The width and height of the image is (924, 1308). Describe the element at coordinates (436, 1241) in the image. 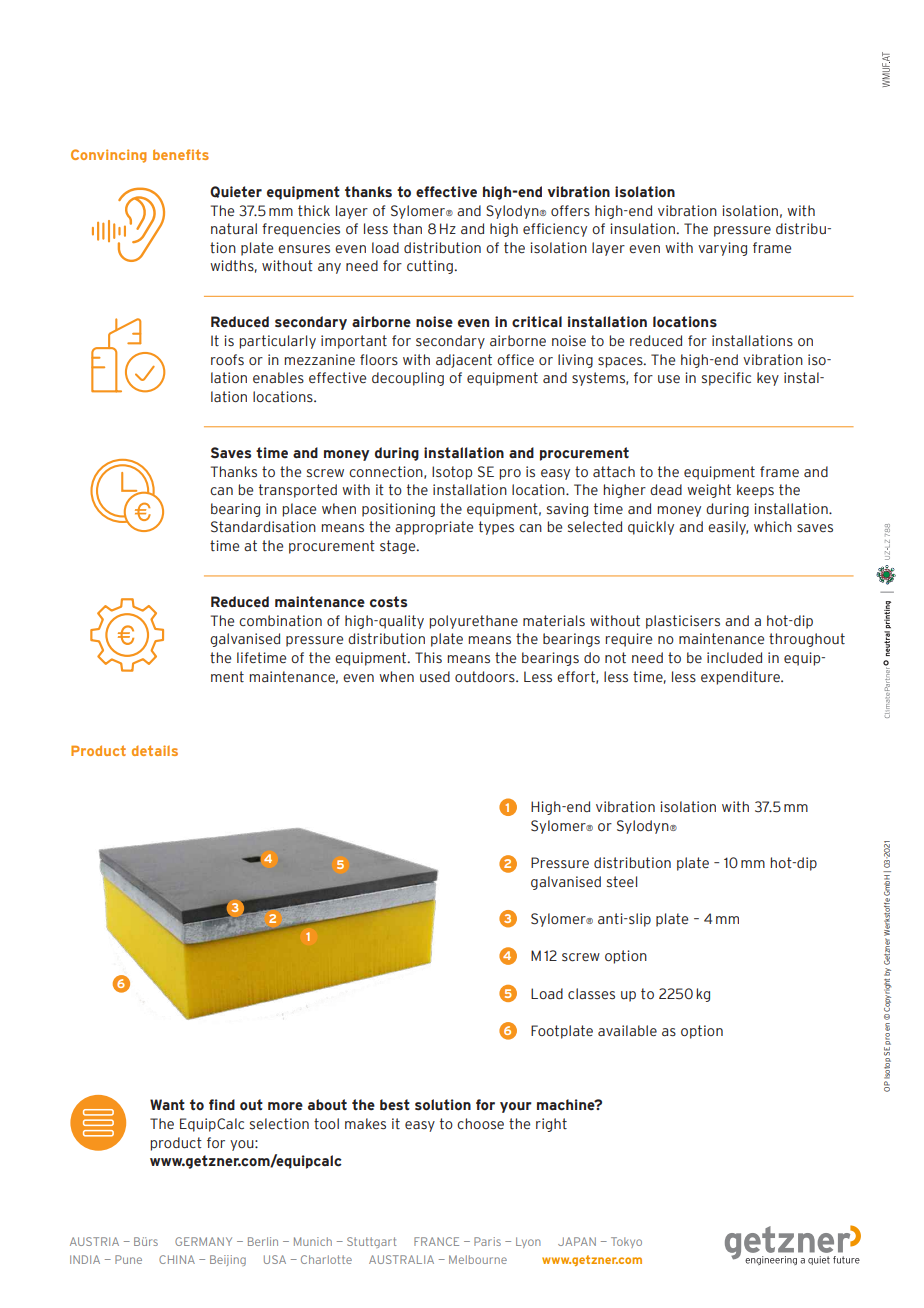

I see `FRANCE` at that location.
